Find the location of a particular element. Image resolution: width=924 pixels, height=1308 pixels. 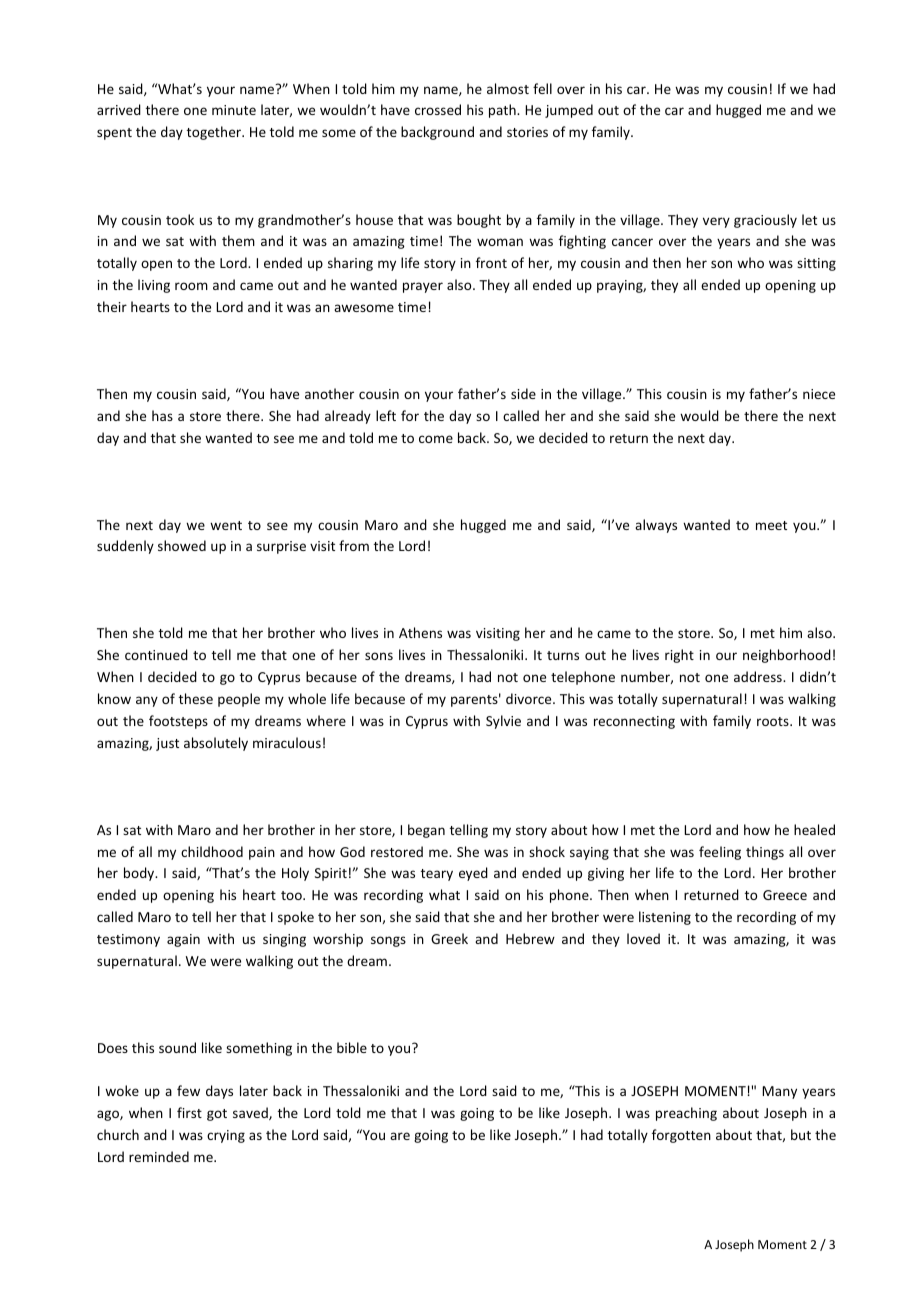

crossed is located at coordinates (438, 109).
